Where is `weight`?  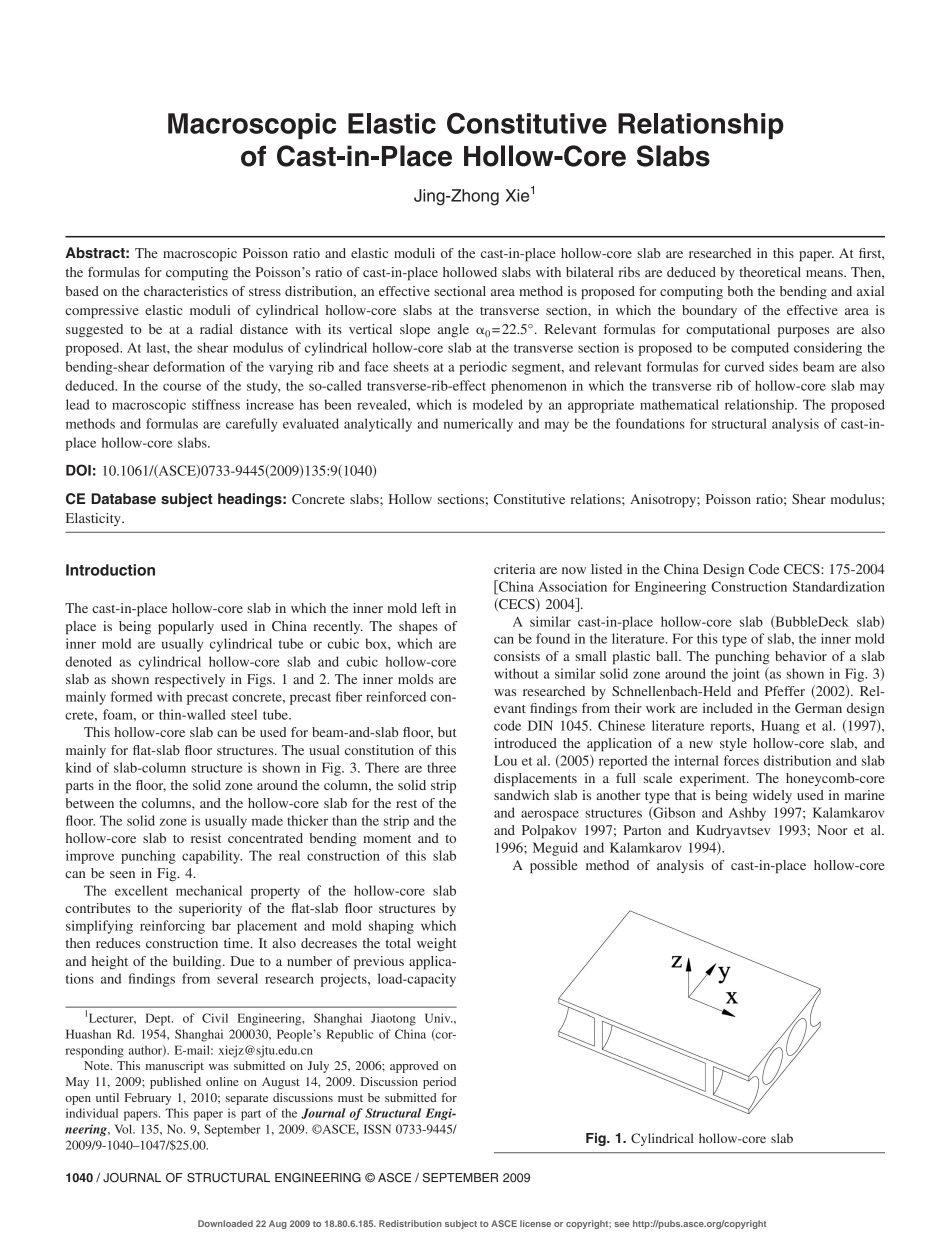
weight is located at coordinates (437, 945).
